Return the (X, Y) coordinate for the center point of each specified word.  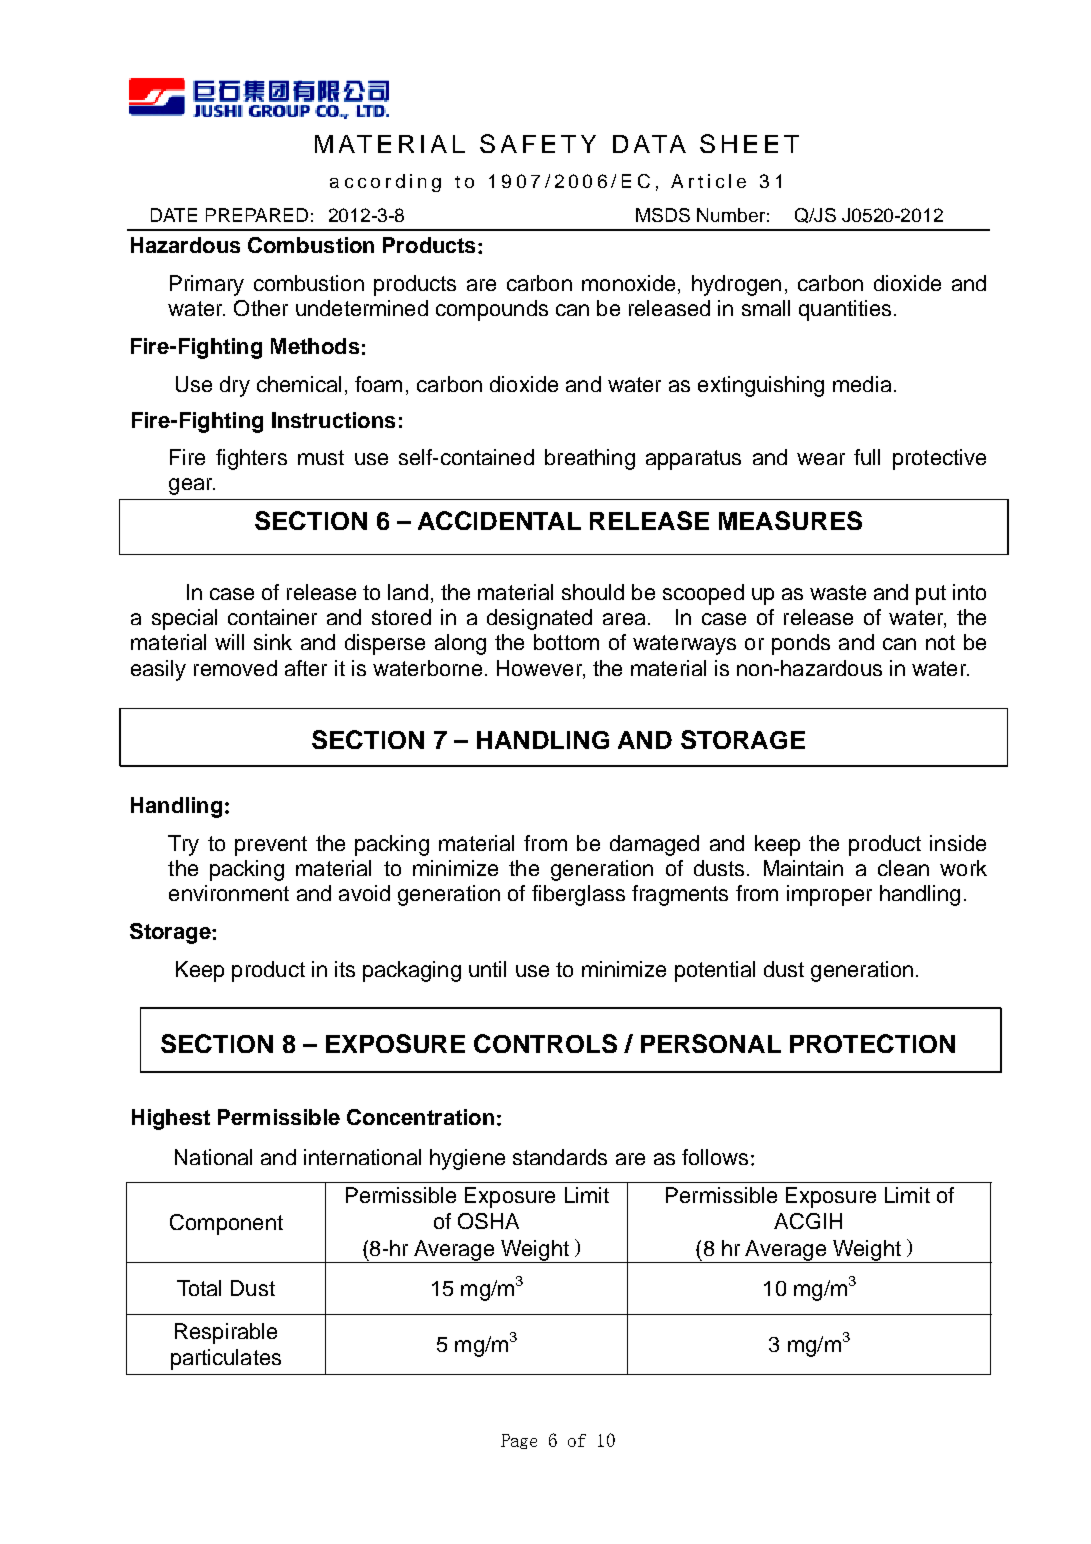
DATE (174, 215)
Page (519, 1441)
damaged (654, 845)
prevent (271, 846)
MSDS (663, 215)
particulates (226, 1359)
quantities (845, 310)
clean (903, 868)
